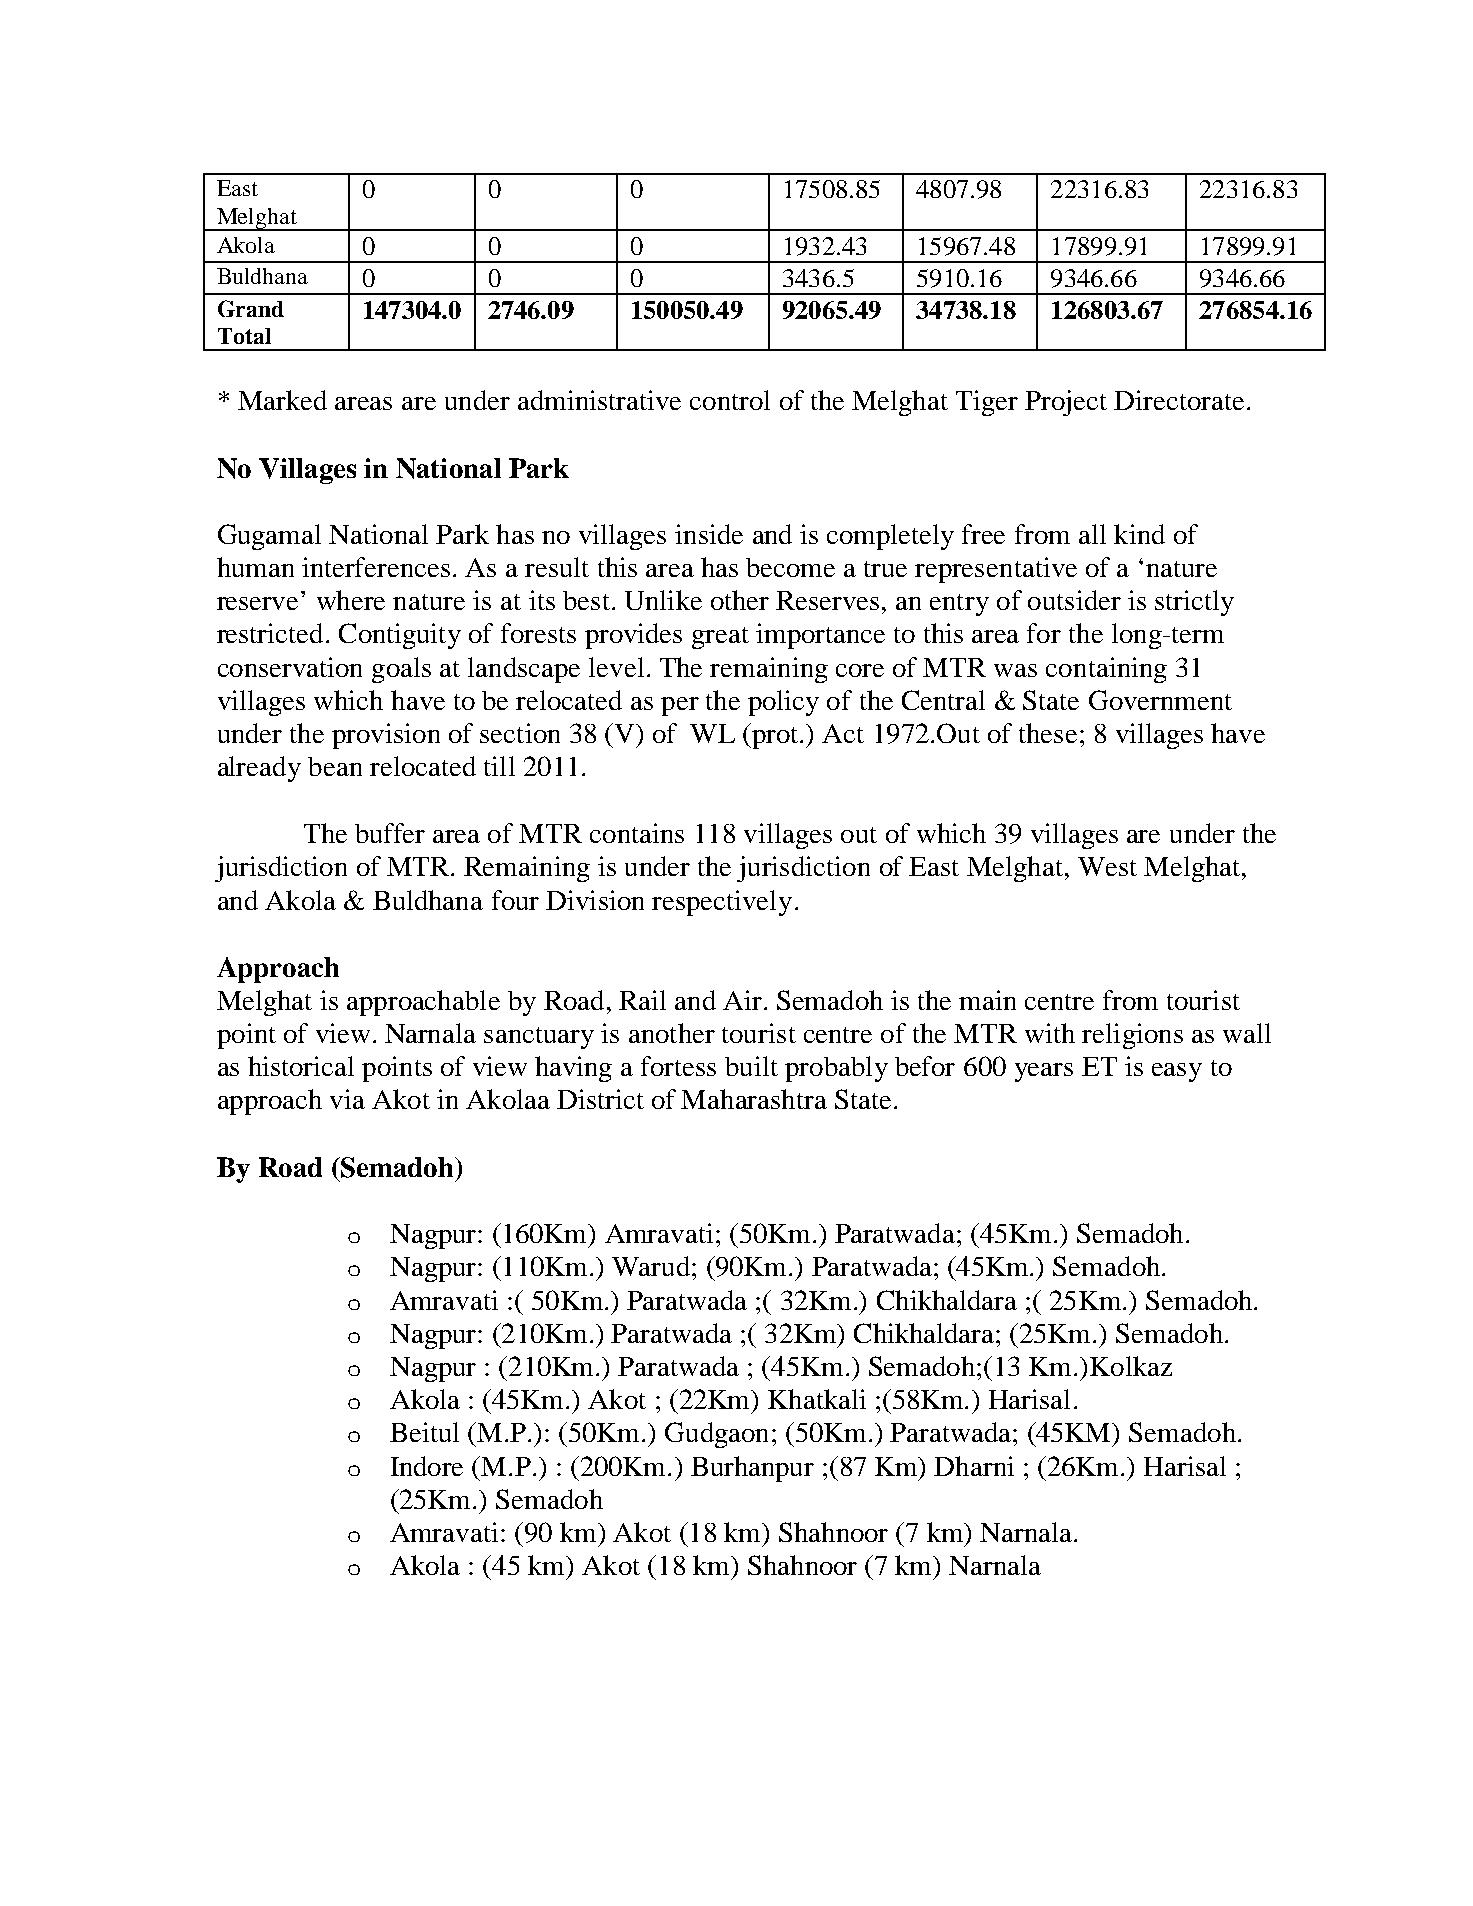 The width and height of the screenshot is (1473, 1906). Describe the element at coordinates (244, 336) in the screenshot. I see `Total` at that location.
